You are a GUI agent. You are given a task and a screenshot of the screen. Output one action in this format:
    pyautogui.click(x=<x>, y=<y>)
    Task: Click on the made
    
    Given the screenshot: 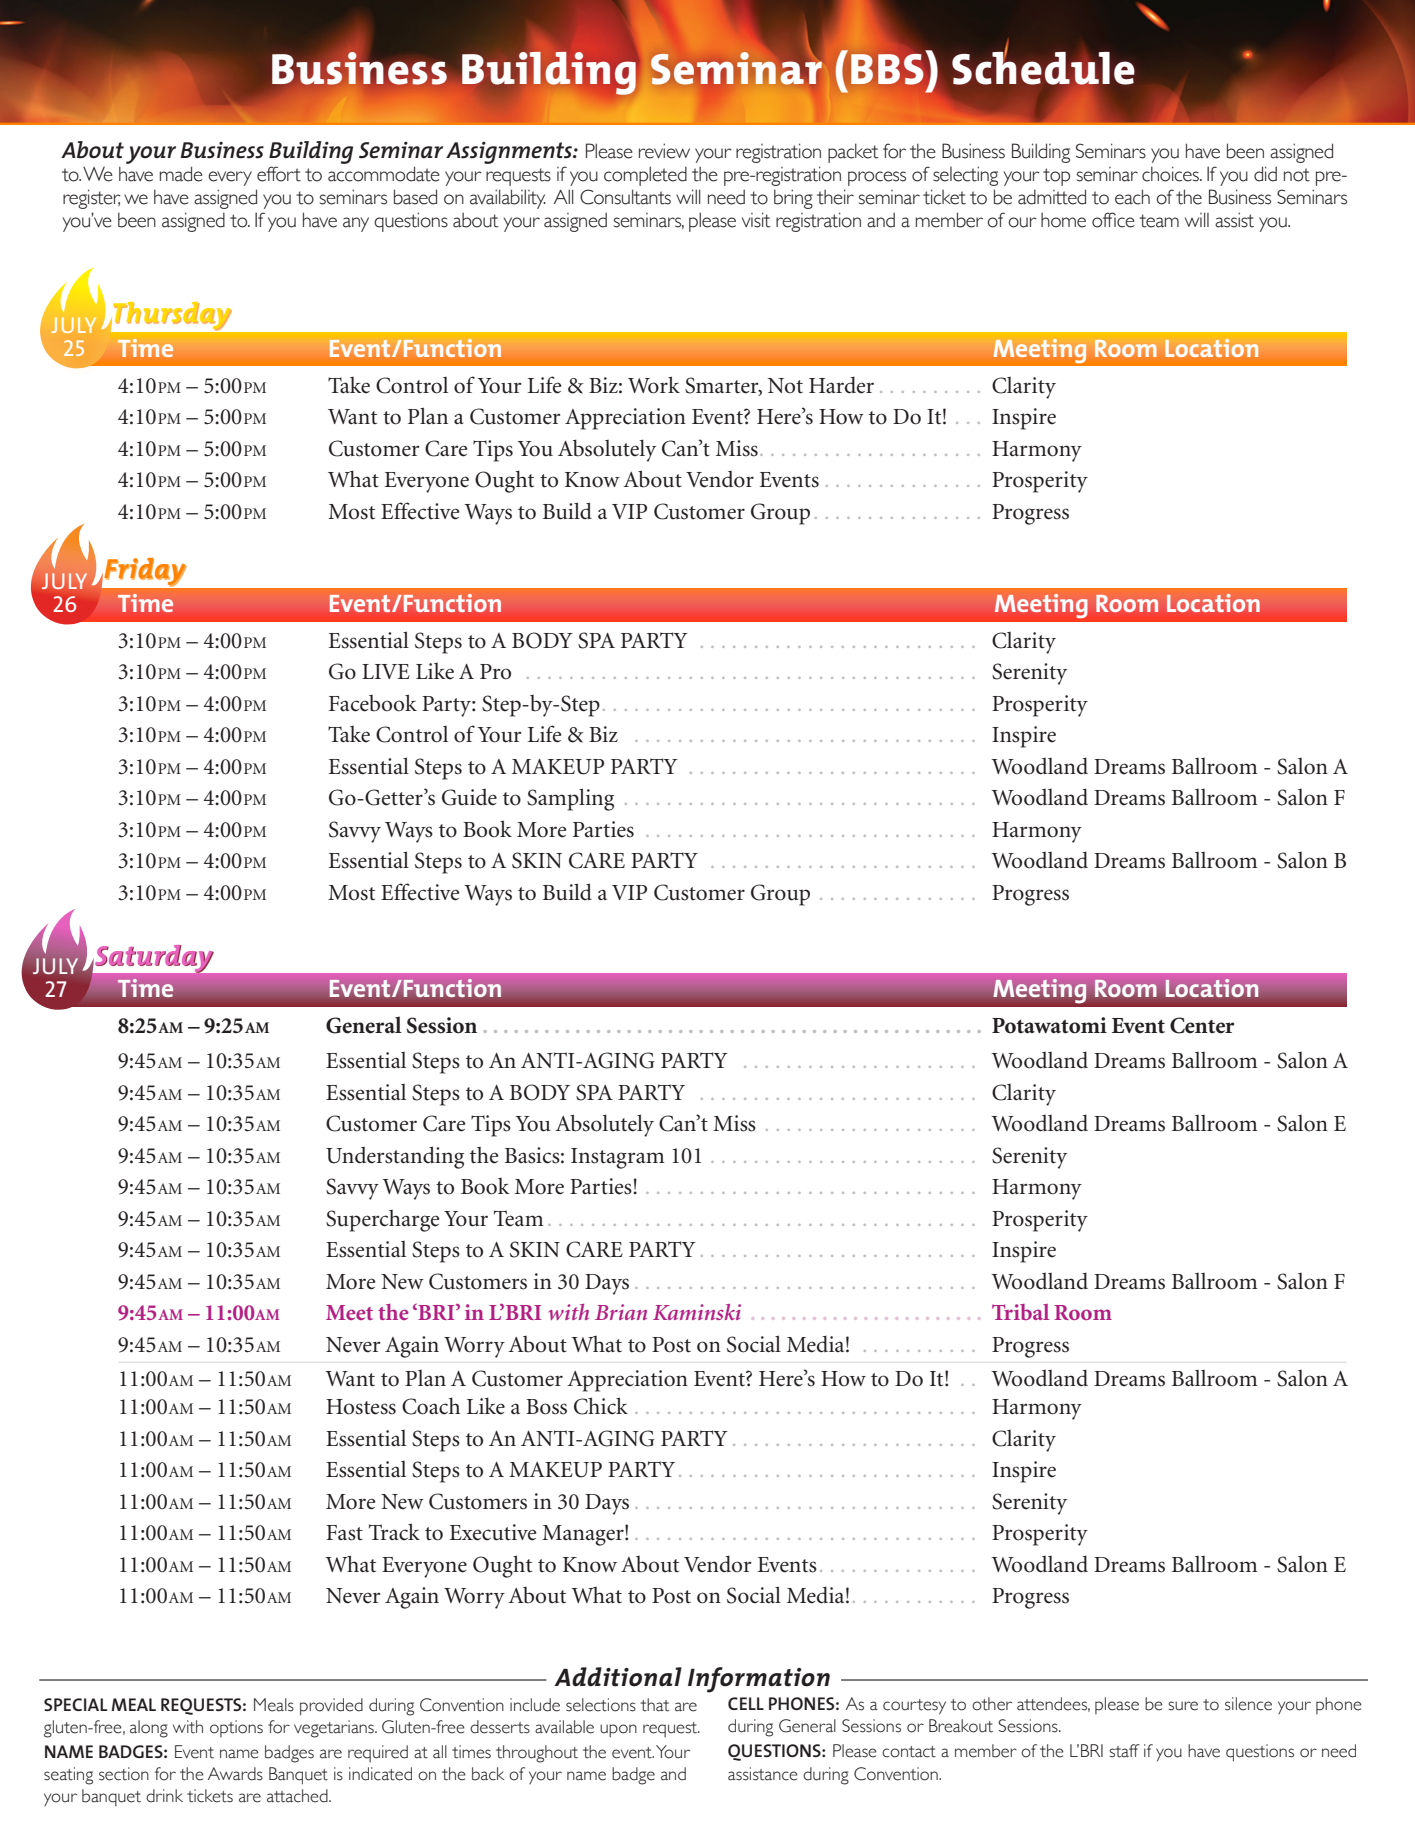 What is the action you would take?
    pyautogui.click(x=181, y=174)
